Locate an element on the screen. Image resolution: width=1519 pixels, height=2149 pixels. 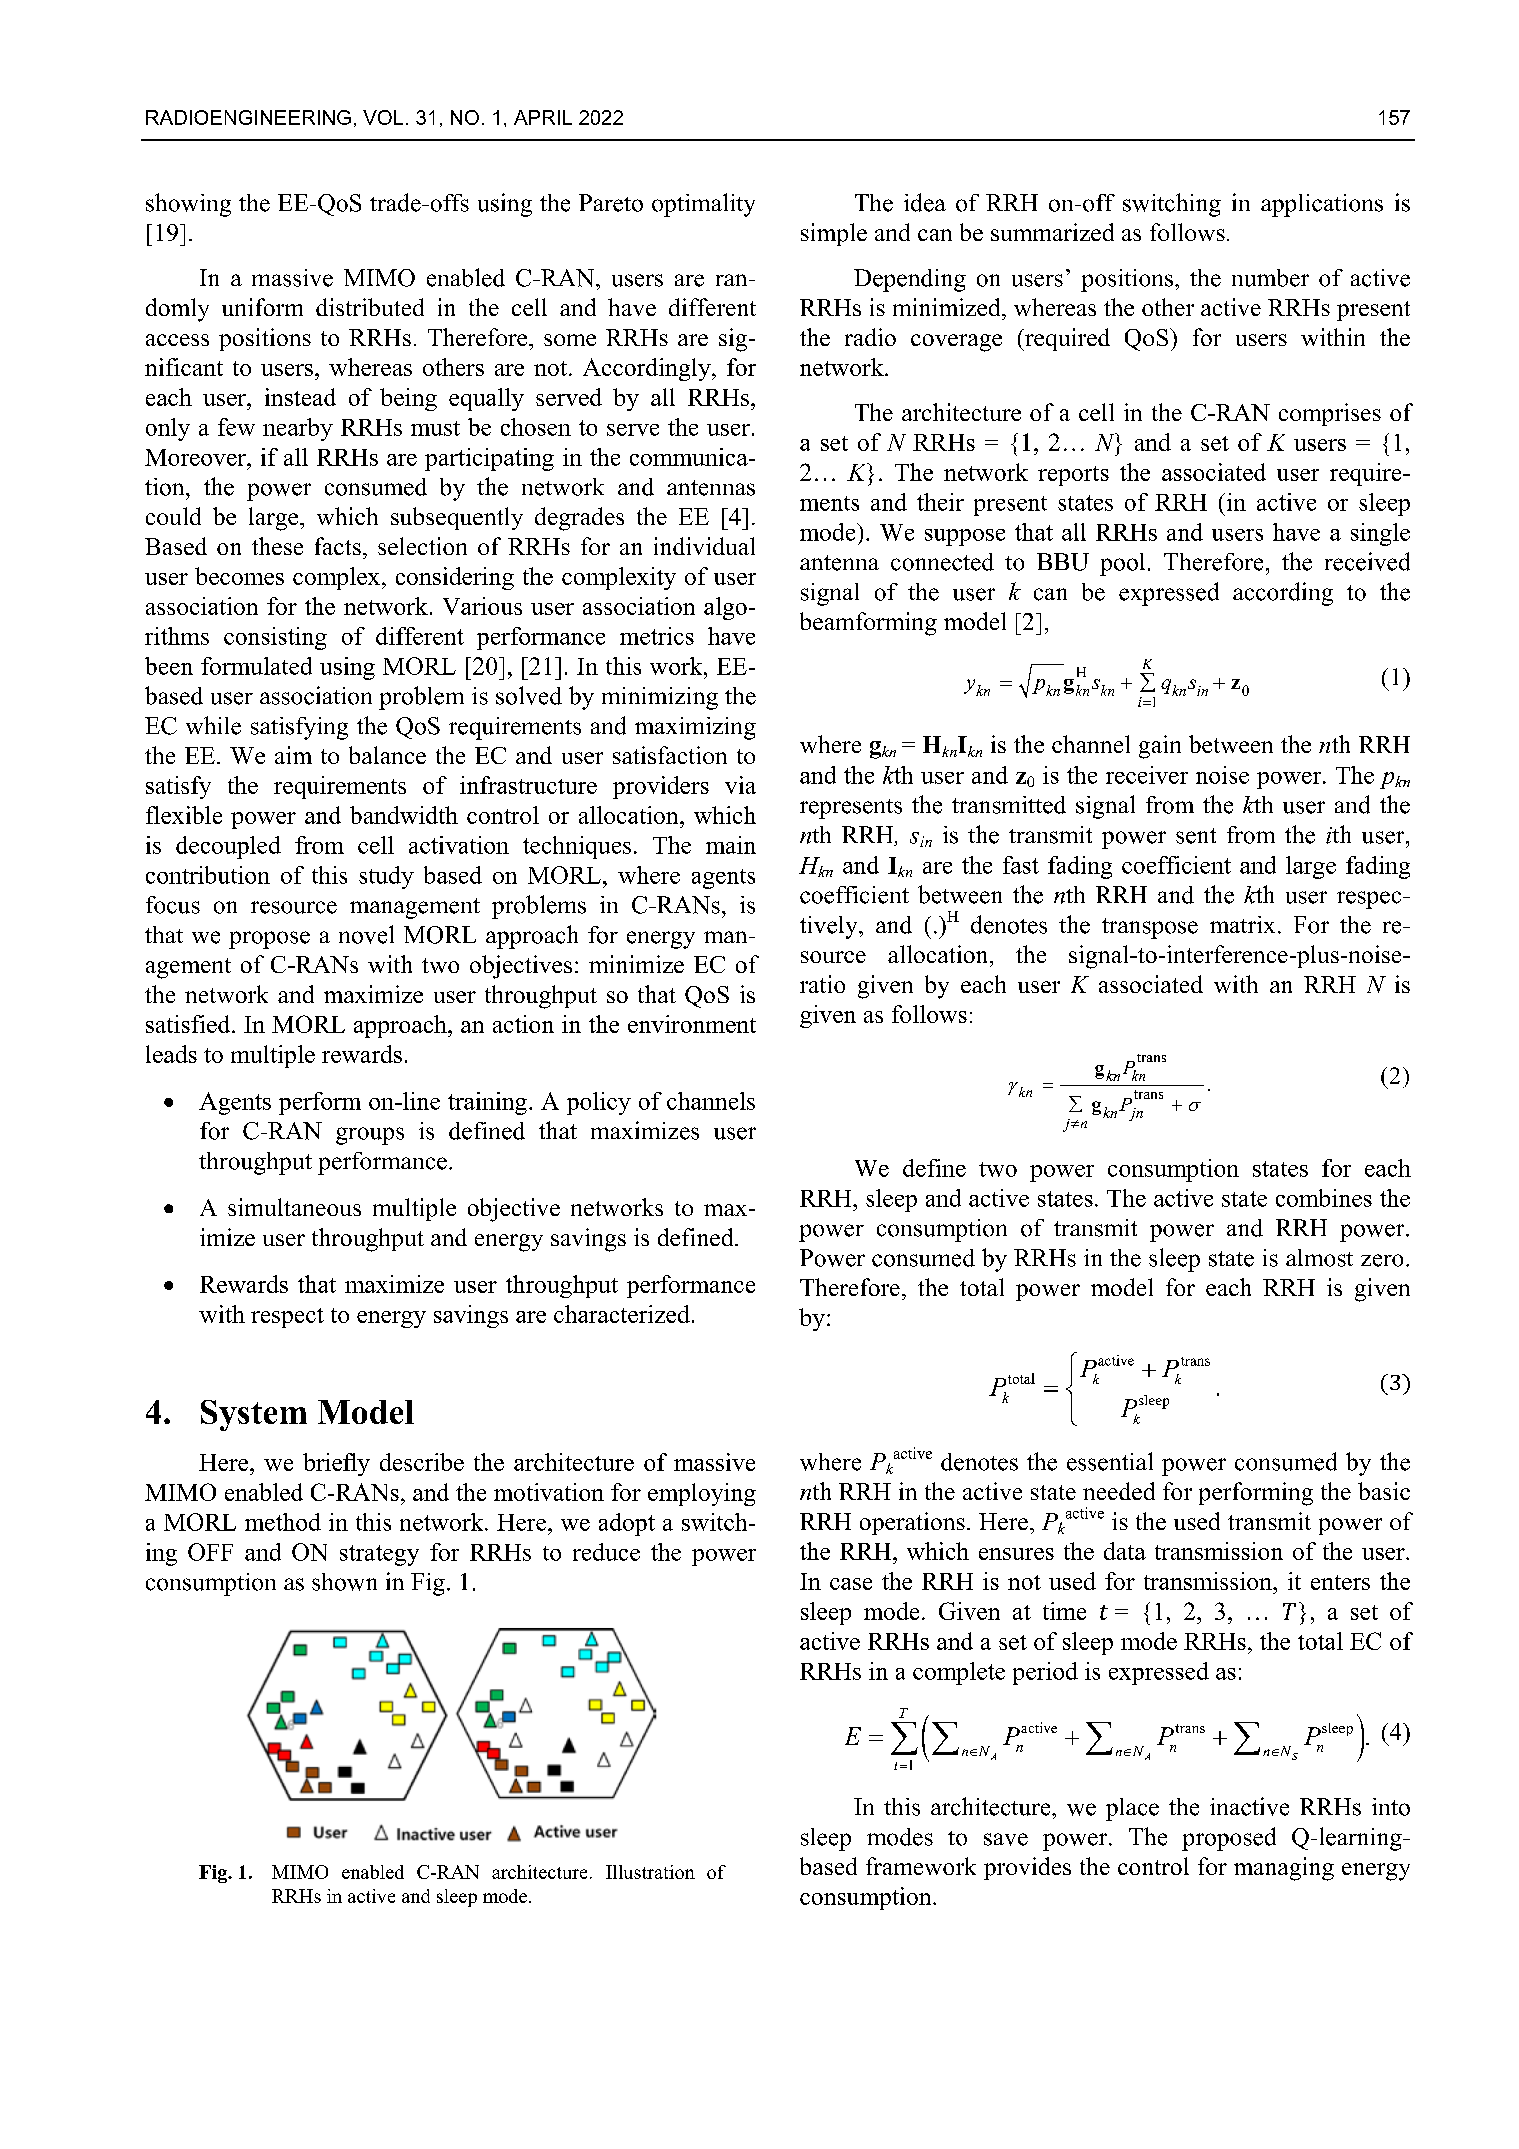
VOL is located at coordinates (383, 117).
